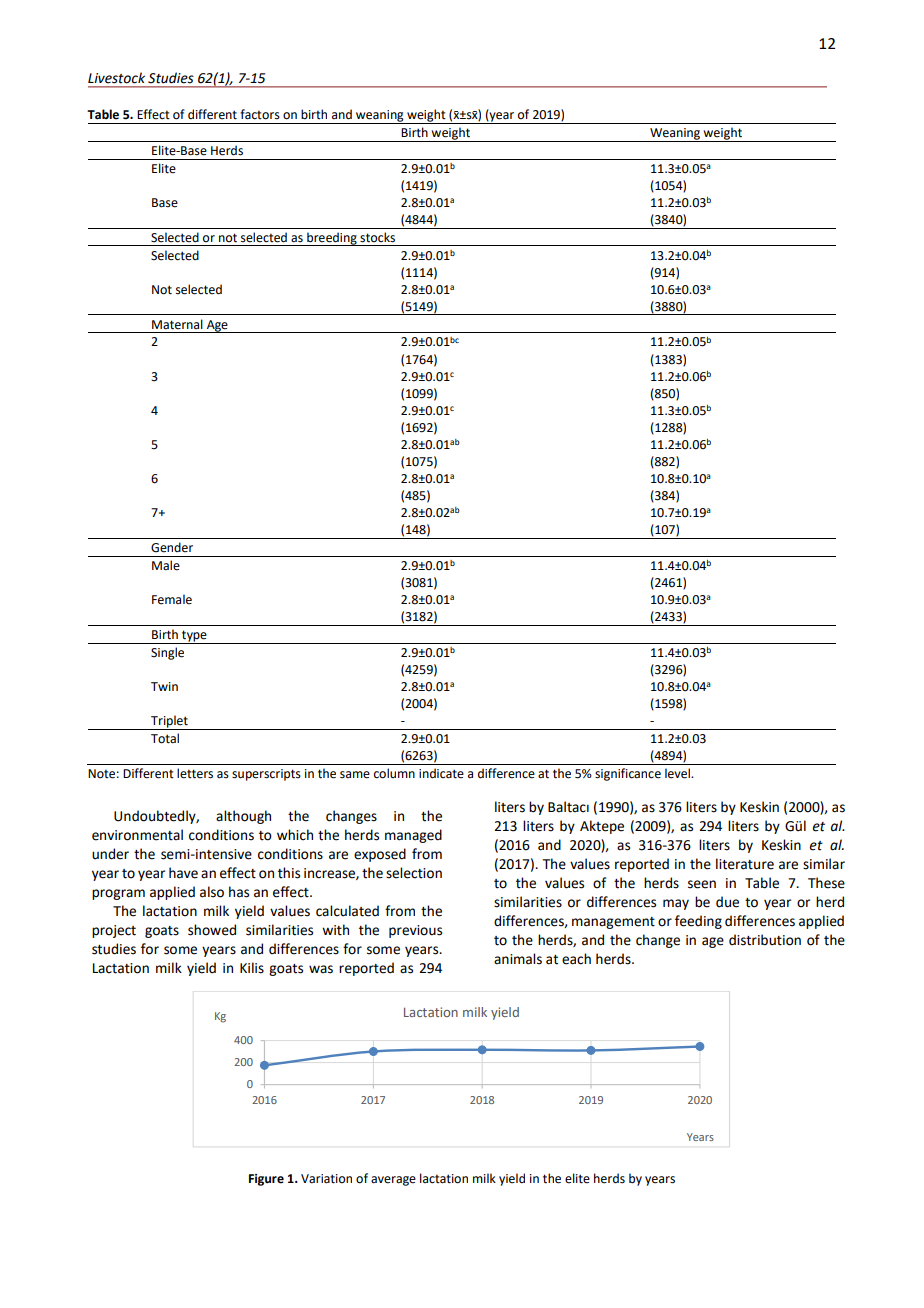 This screenshot has height=1308, width=924. I want to click on breeding, so click(332, 239).
